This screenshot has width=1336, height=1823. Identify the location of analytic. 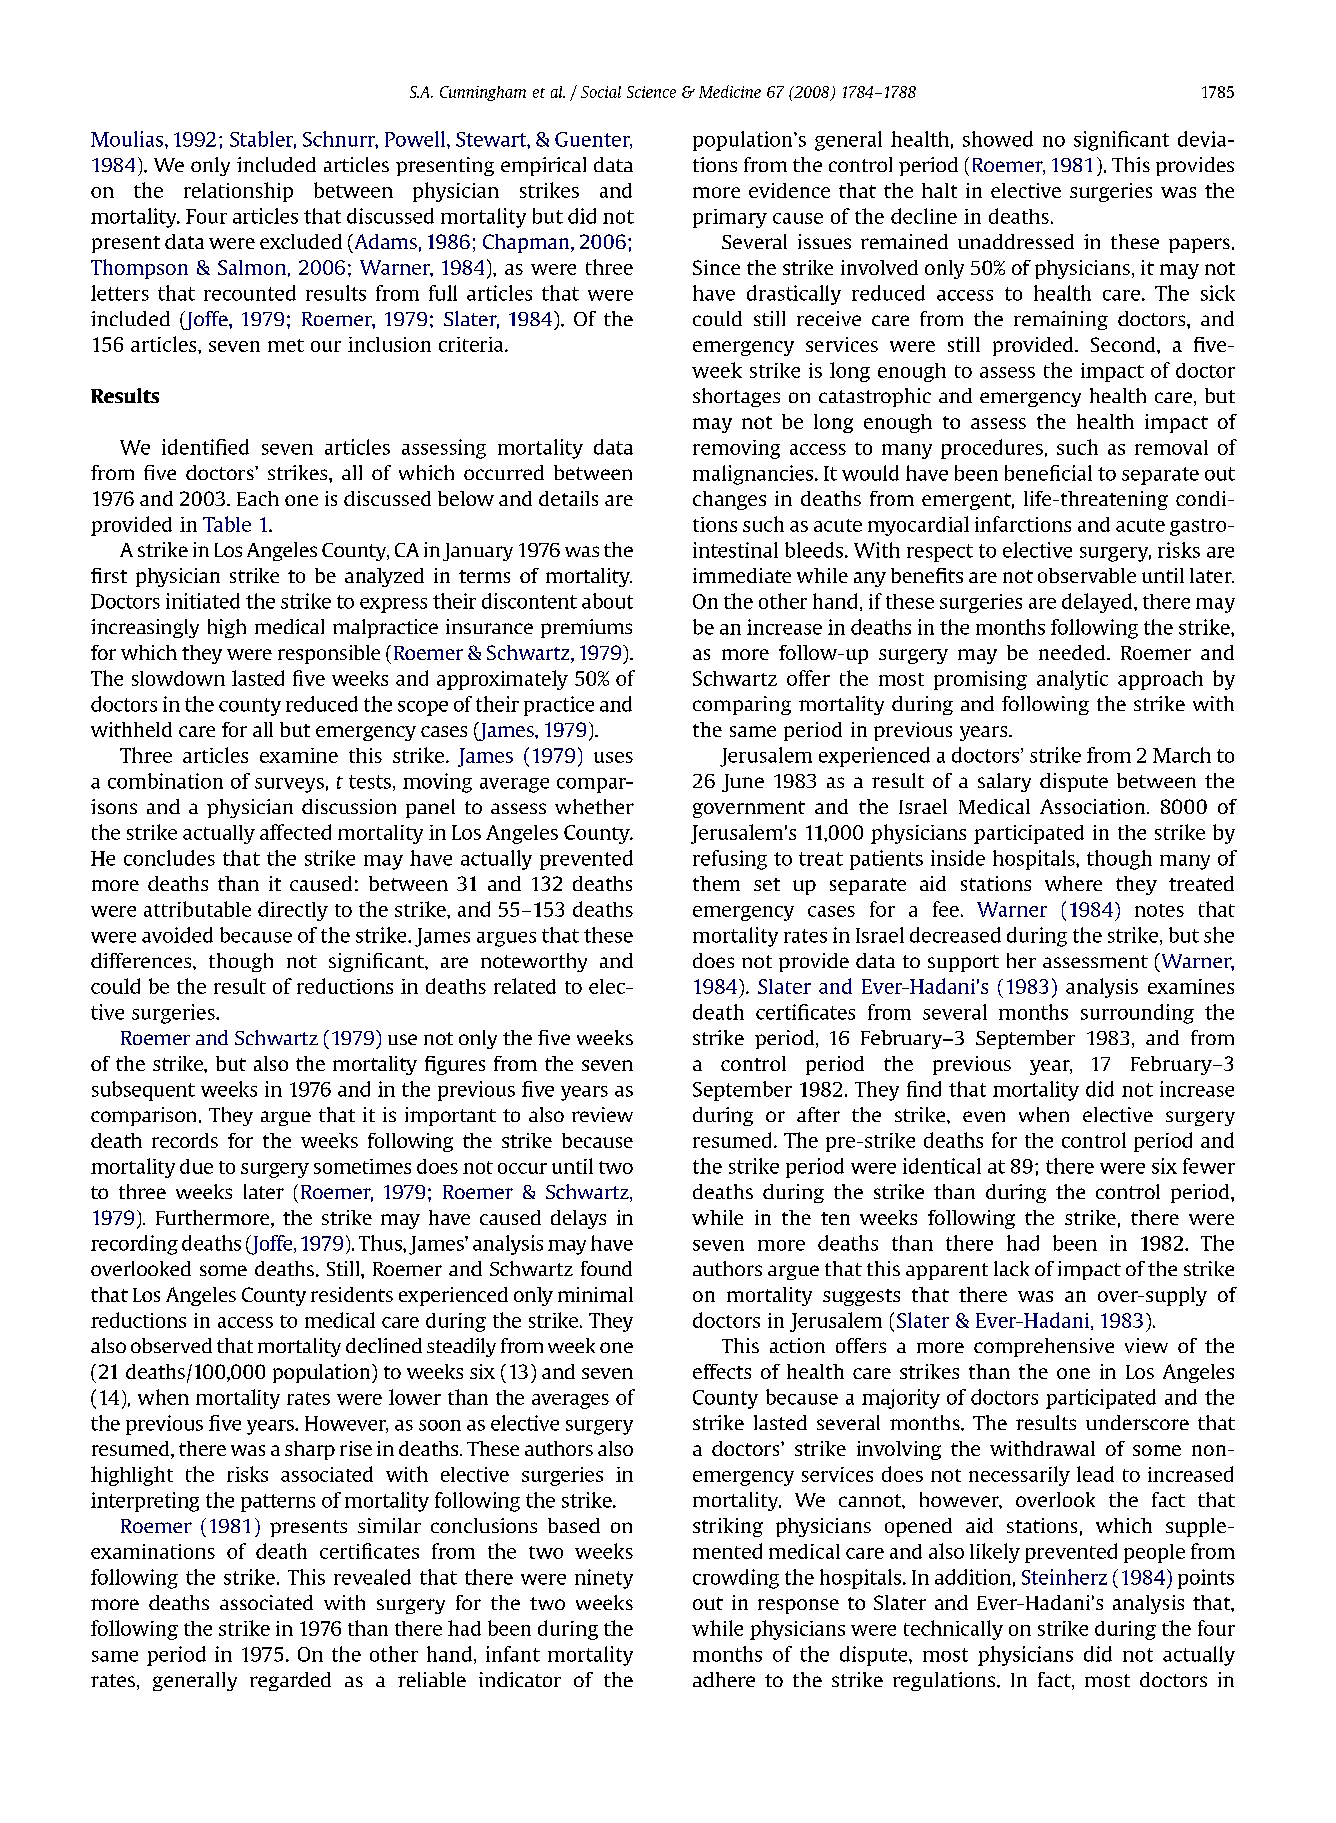
(1072, 680).
